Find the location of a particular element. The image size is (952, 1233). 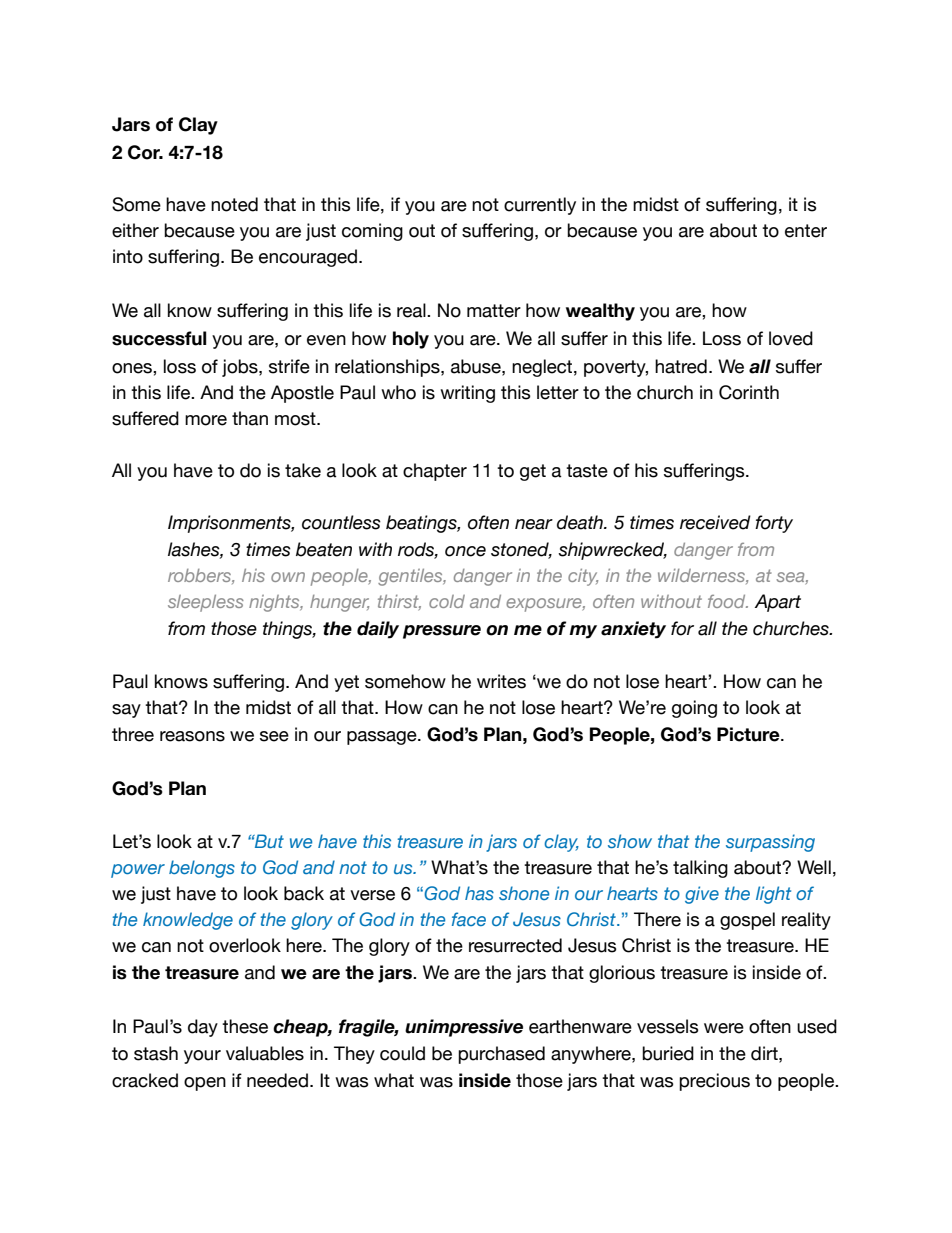

noted is located at coordinates (234, 204).
